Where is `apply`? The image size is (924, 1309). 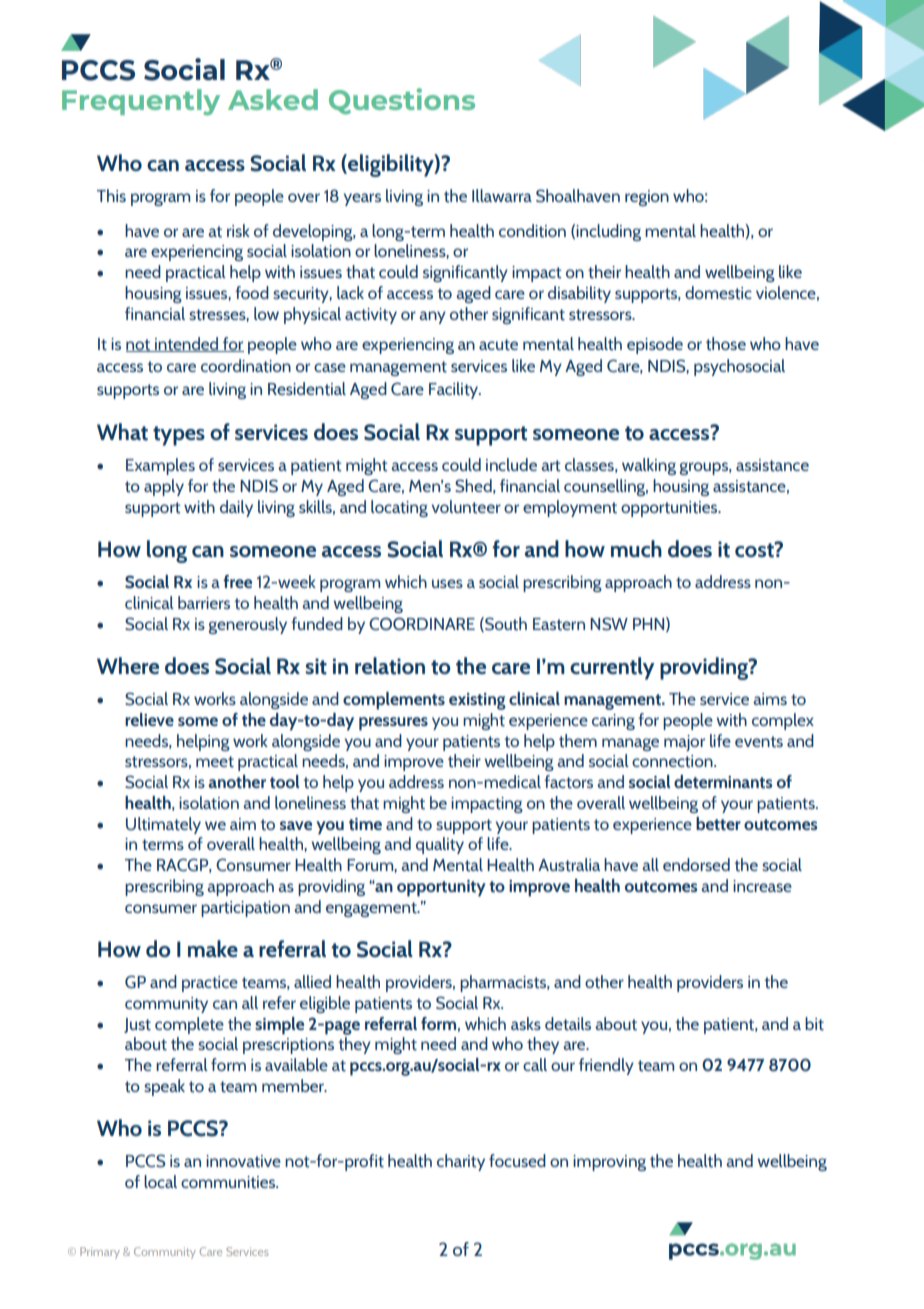 apply is located at coordinates (164, 487).
